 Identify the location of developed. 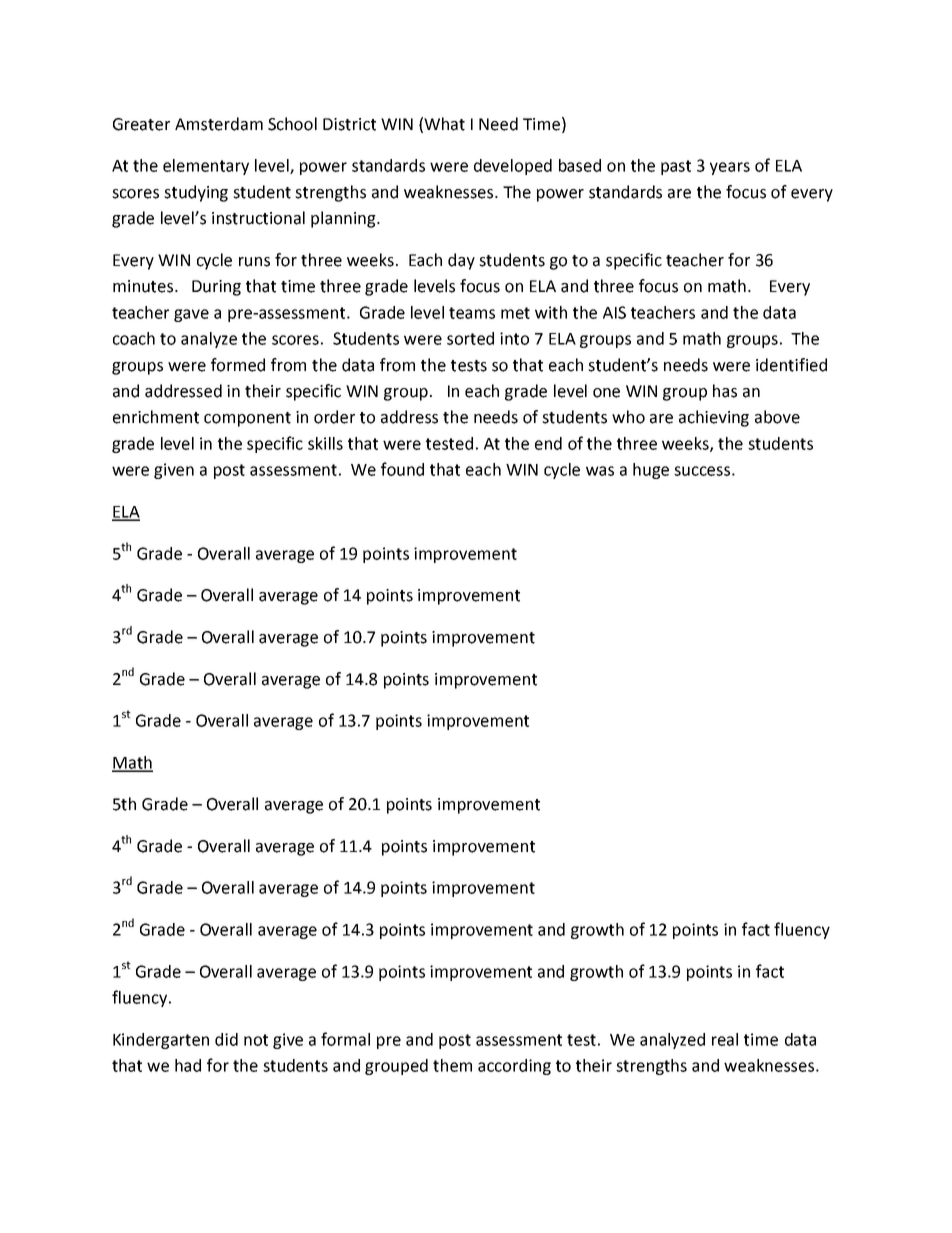
(513, 167).
